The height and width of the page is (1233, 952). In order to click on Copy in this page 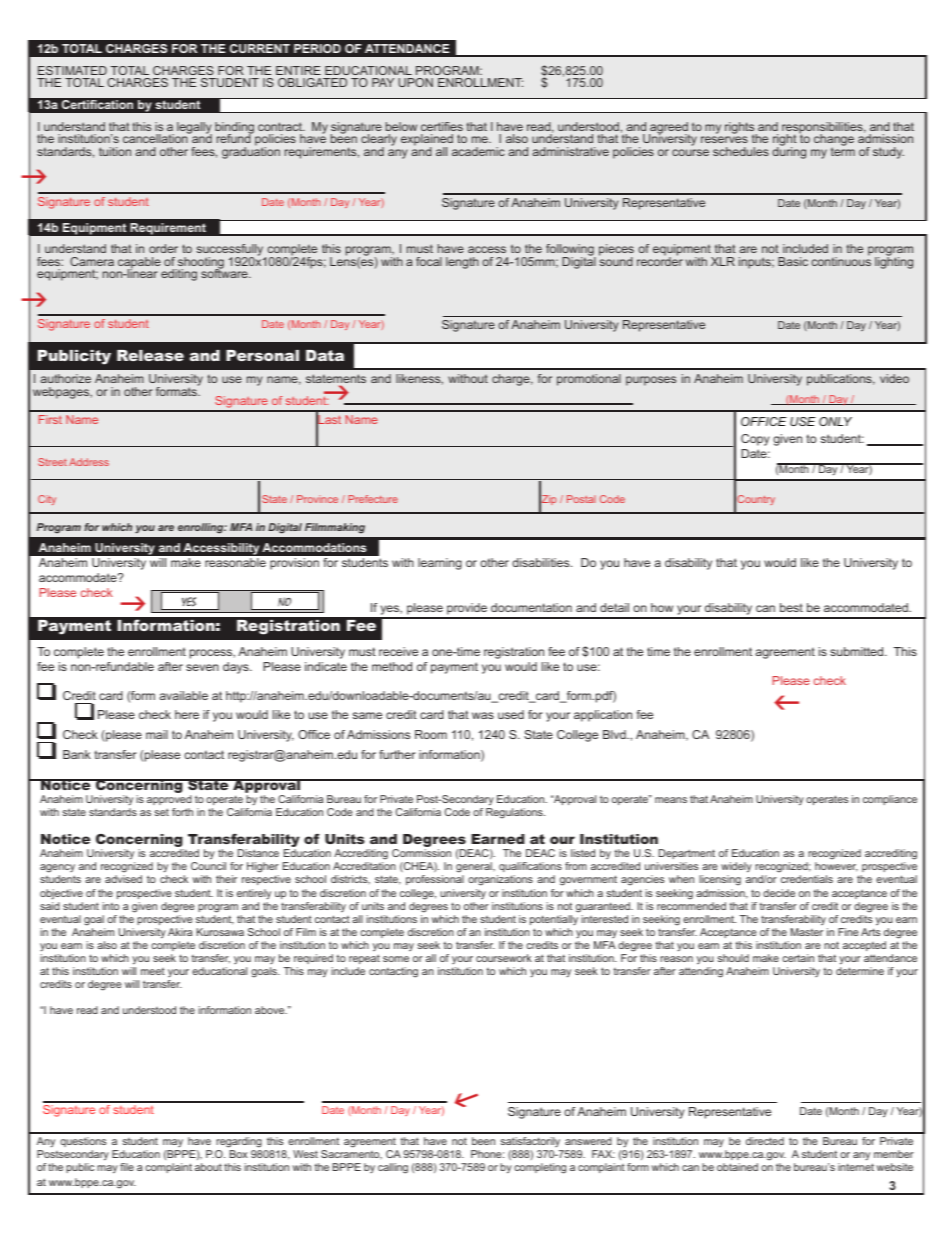, I will do `click(755, 440)`.
